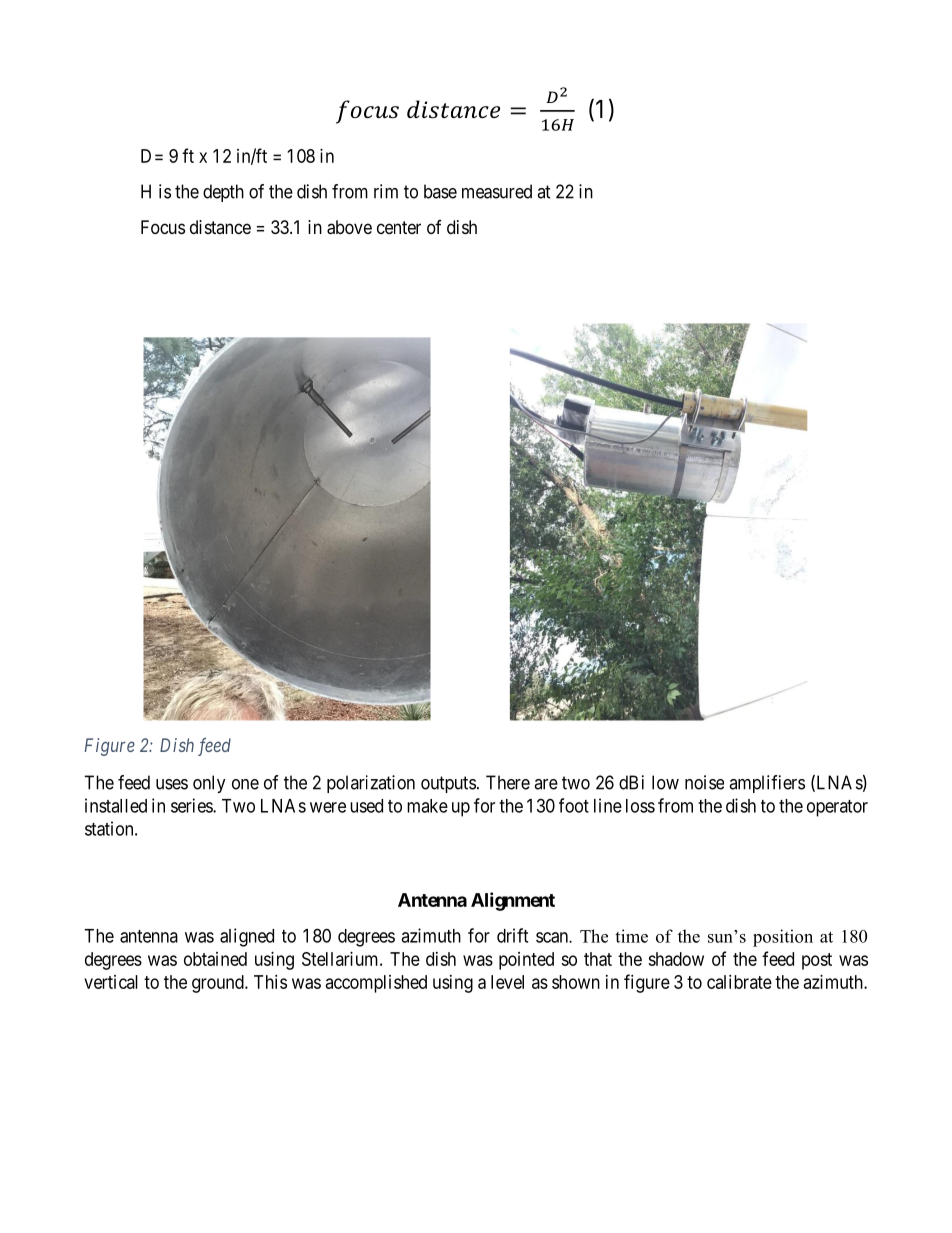 The image size is (952, 1233). I want to click on calibrate, so click(739, 982).
